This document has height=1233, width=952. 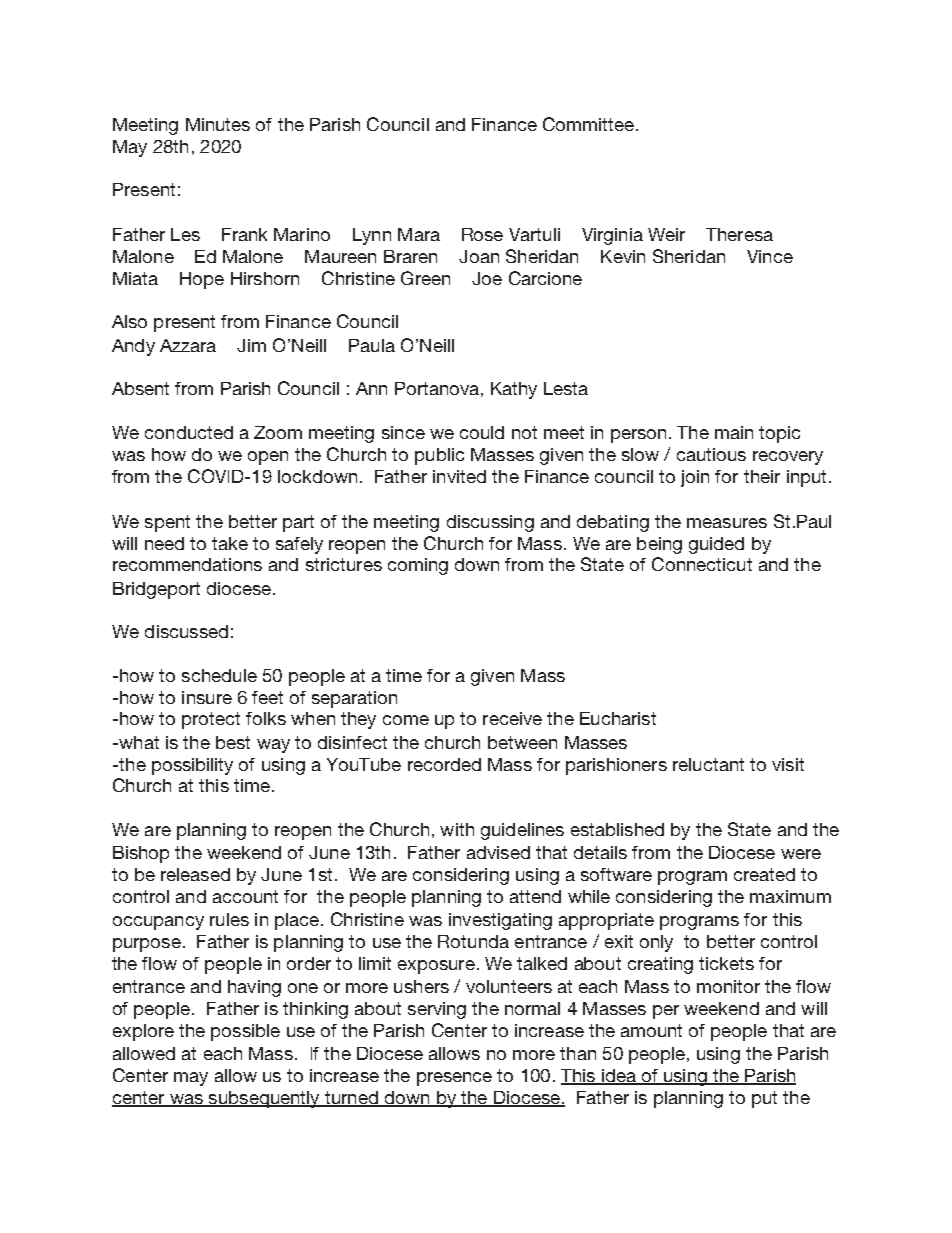 What do you see at coordinates (459, 476) in the document?
I see `invited` at bounding box center [459, 476].
